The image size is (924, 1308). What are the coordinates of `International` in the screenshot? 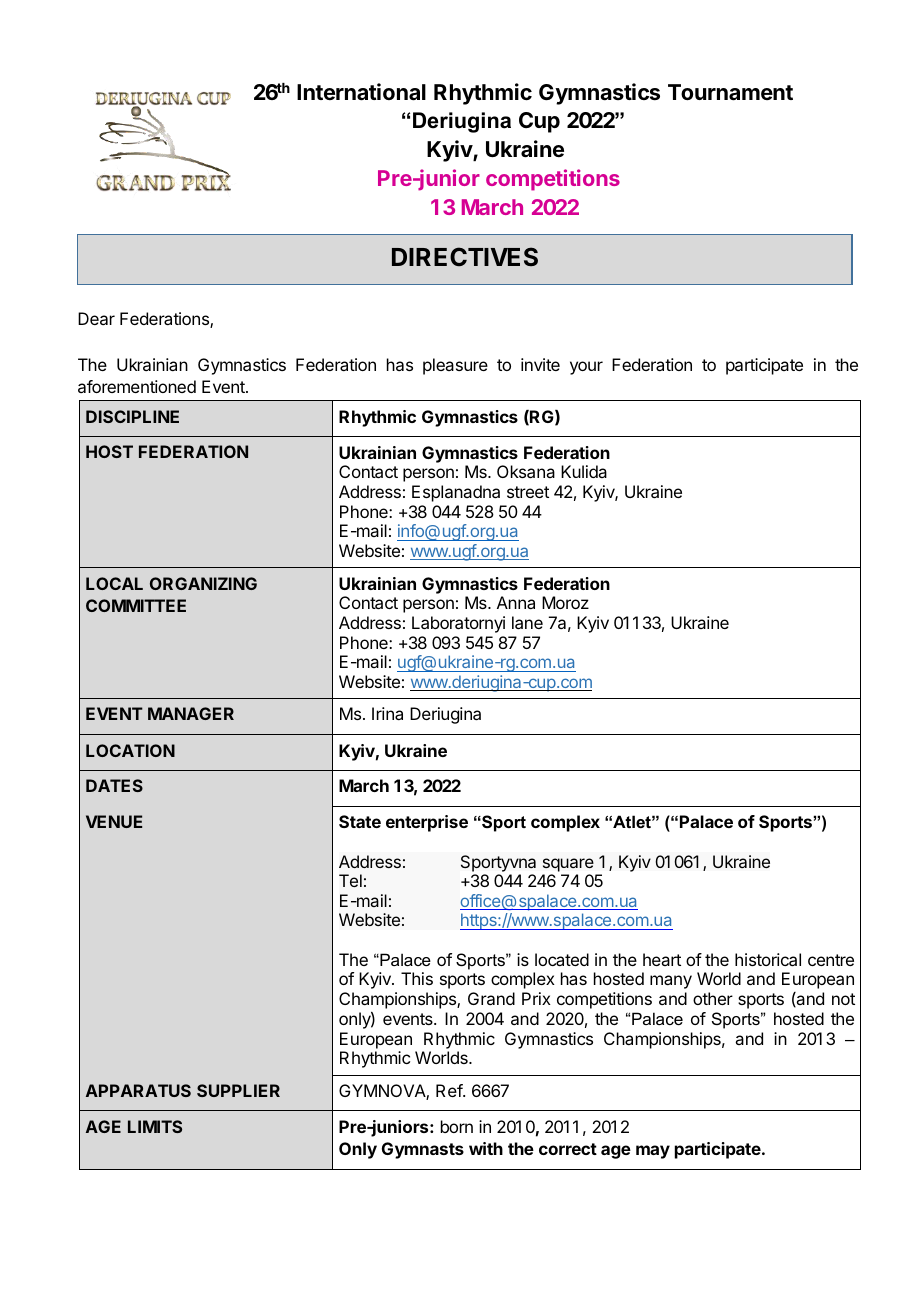 It's located at (361, 92).
